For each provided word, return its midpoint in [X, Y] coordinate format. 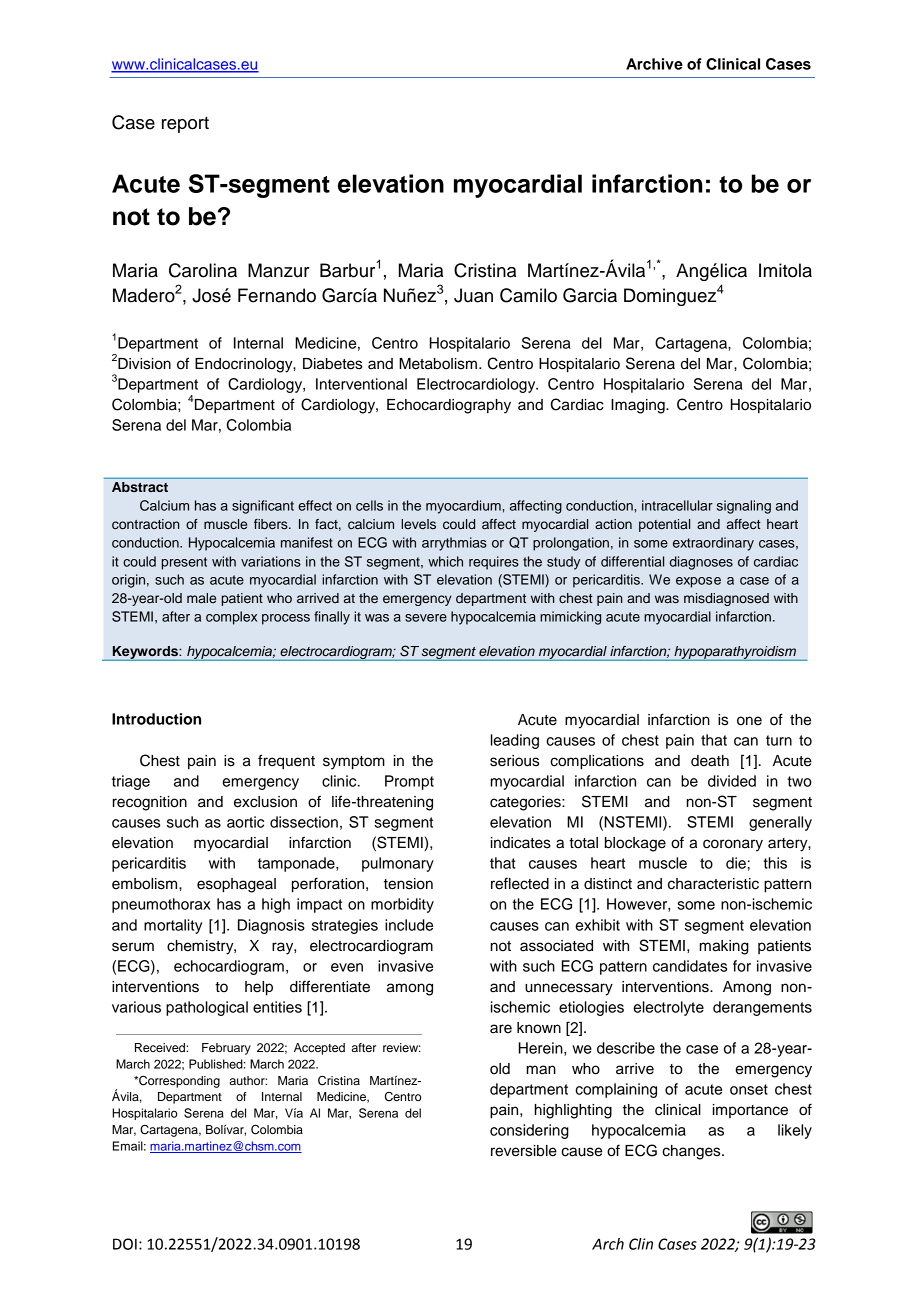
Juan [473, 295]
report [185, 125]
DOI [125, 1244]
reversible [524, 1151]
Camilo [528, 295]
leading [515, 741]
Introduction [156, 719]
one [749, 721]
